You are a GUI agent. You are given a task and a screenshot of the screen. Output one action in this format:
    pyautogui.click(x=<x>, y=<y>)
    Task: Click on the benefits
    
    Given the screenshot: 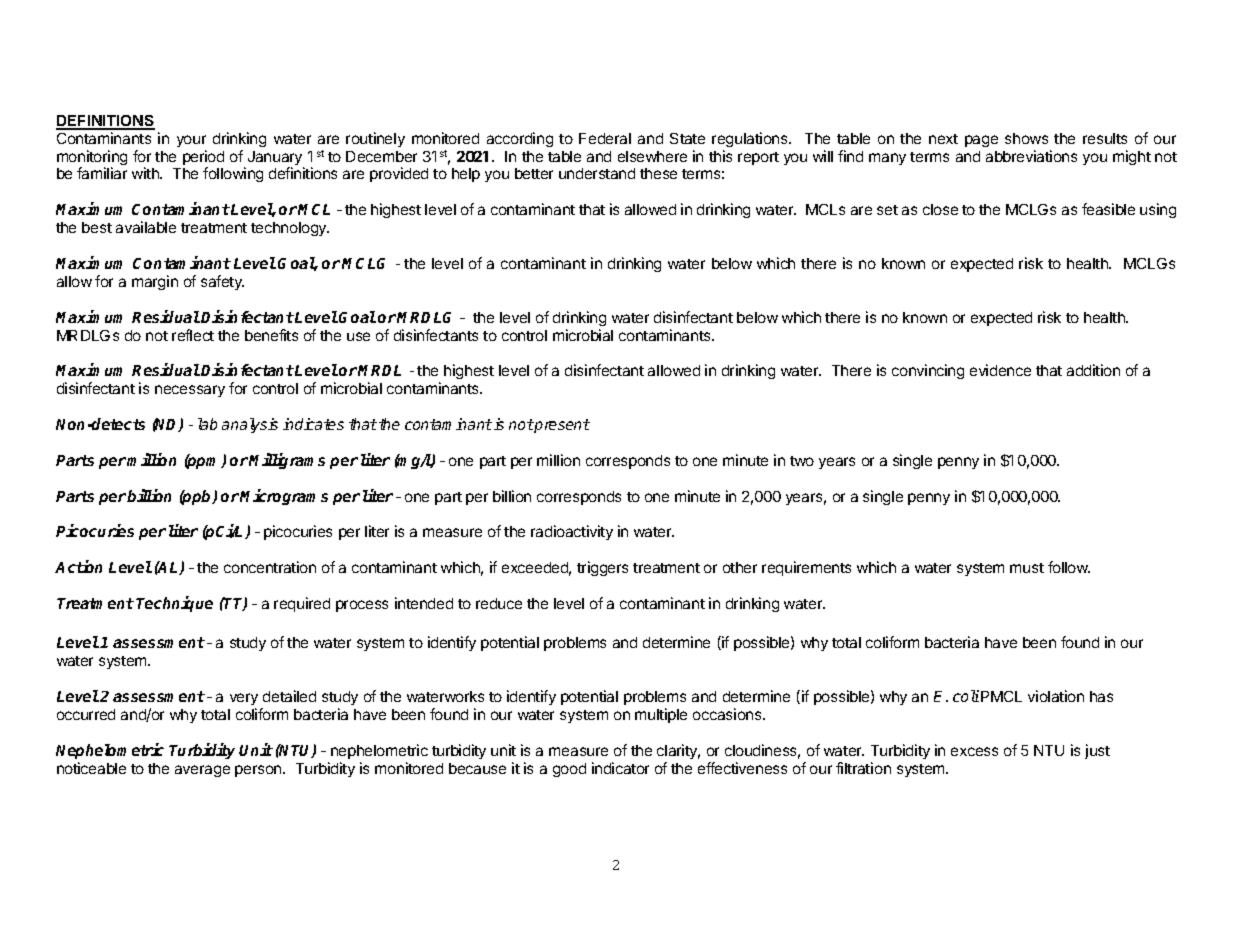 What is the action you would take?
    pyautogui.click(x=271, y=335)
